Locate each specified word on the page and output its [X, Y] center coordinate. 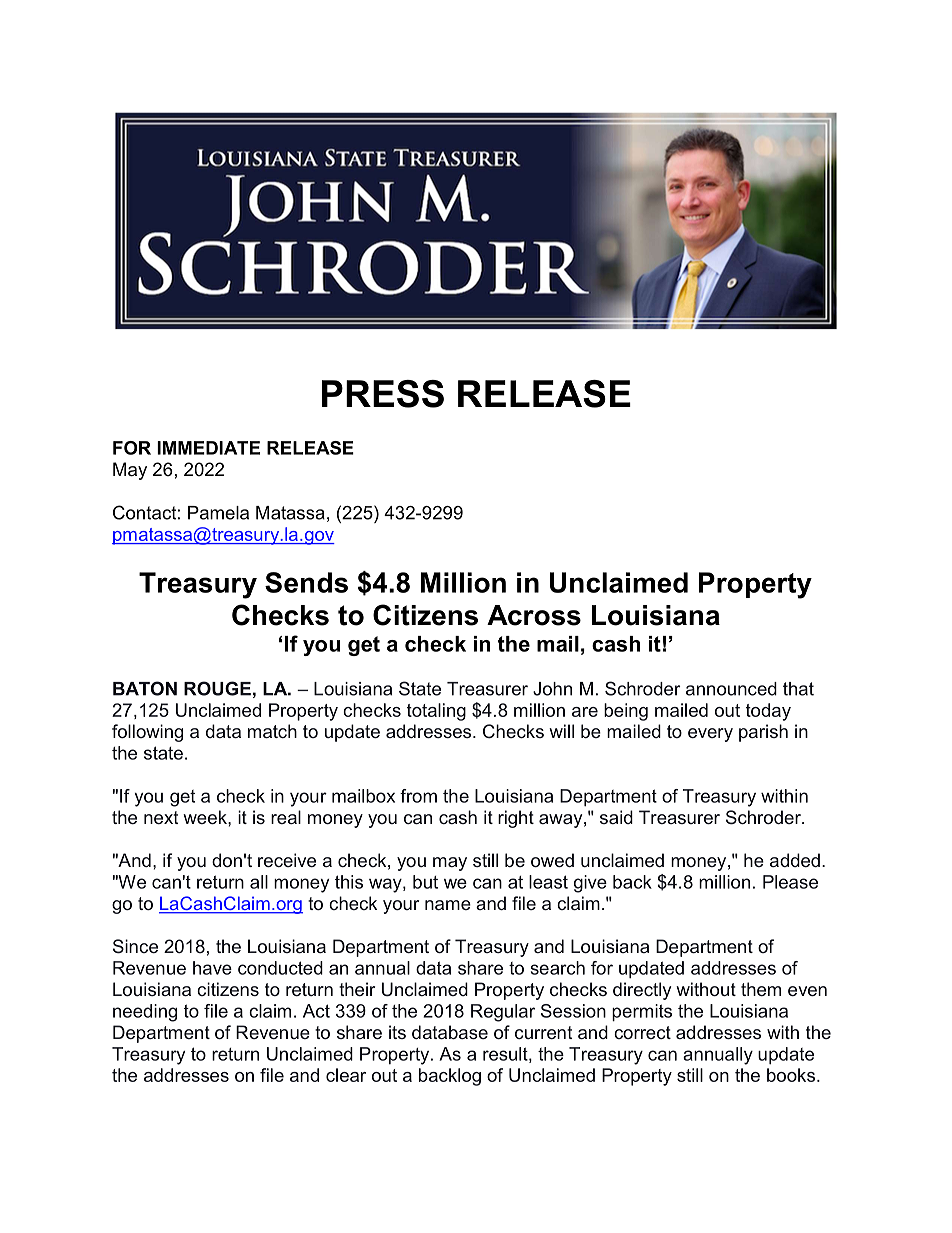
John [552, 689]
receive [287, 860]
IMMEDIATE [208, 448]
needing [145, 1013]
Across [534, 615]
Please [790, 882]
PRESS [383, 394]
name [448, 905]
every [710, 735]
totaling [436, 712]
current [543, 1032]
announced [731, 689]
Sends [306, 582]
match [272, 731]
